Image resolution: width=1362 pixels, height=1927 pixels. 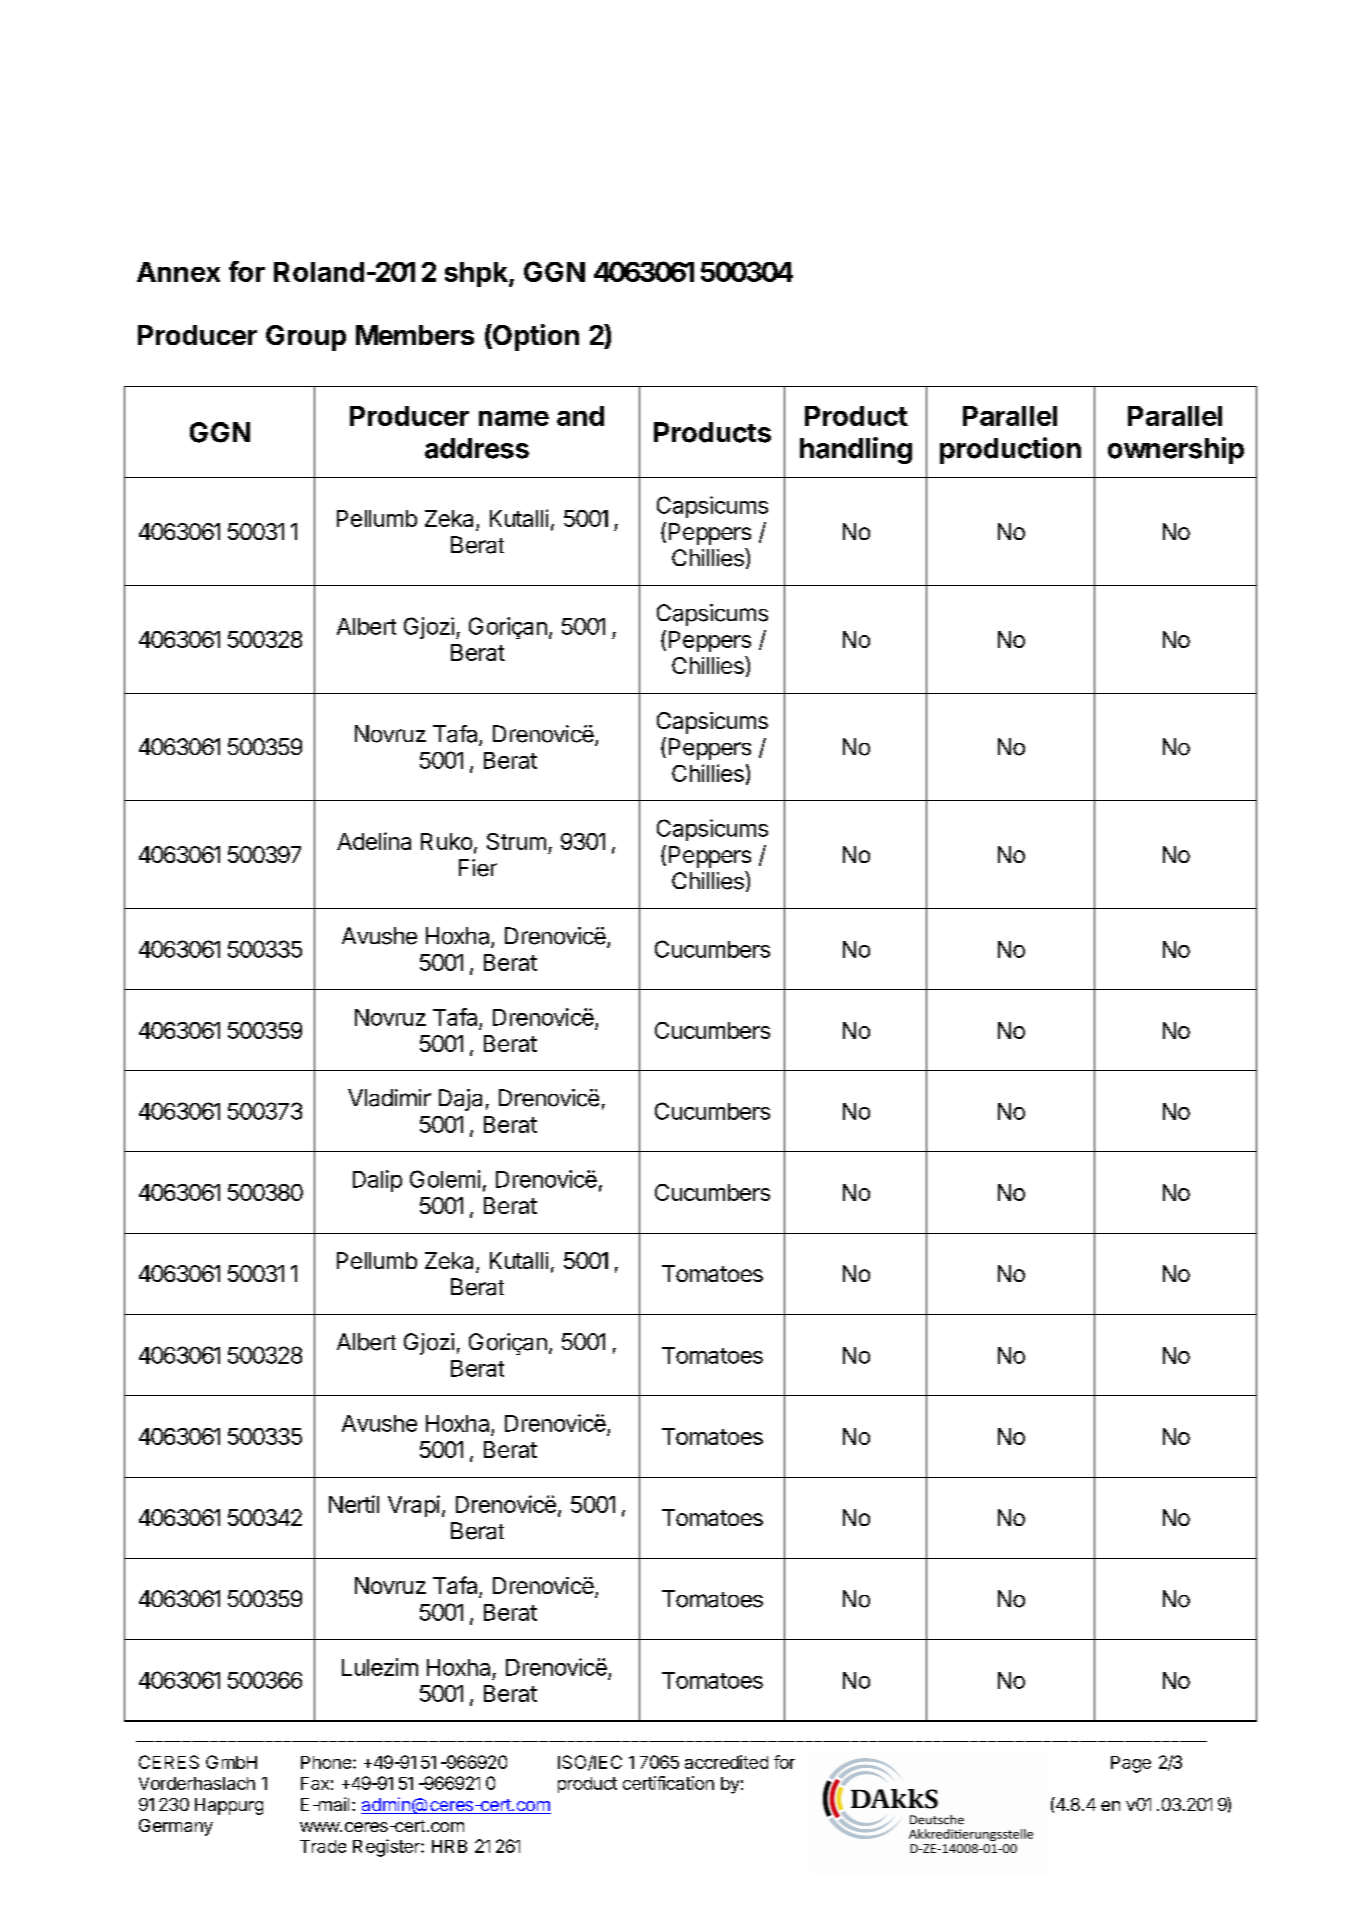 What do you see at coordinates (387, 1848) in the page?
I see `Register` at bounding box center [387, 1848].
